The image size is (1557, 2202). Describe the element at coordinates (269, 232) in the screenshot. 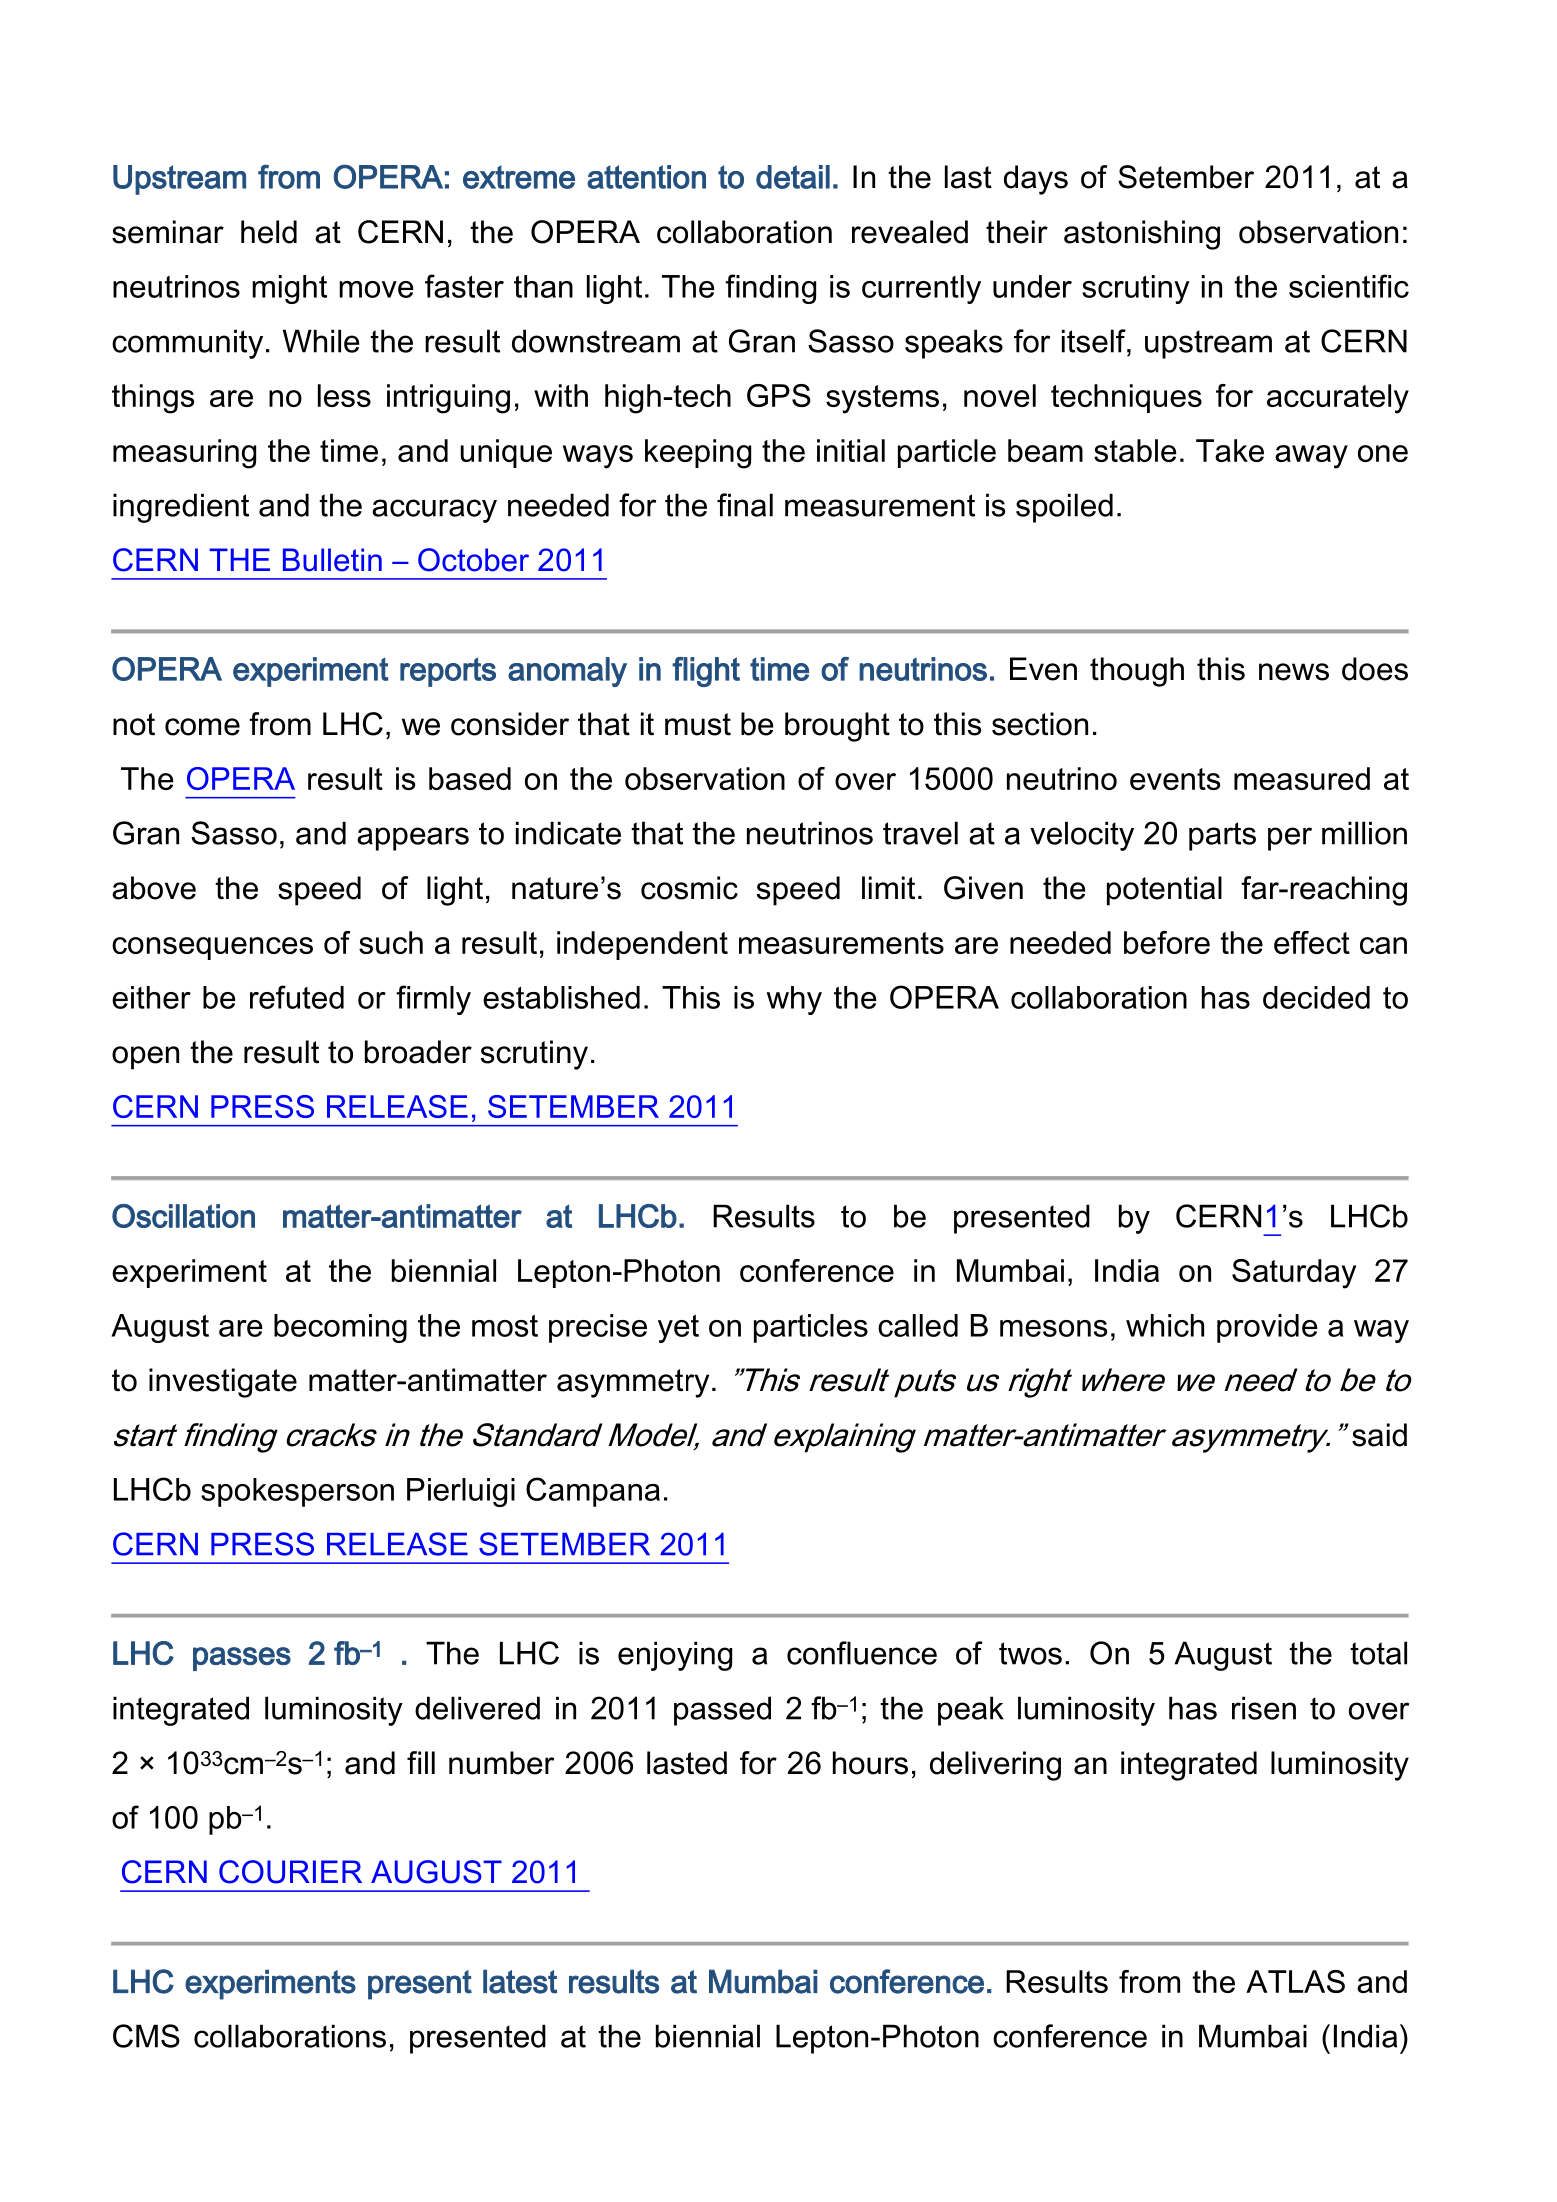

I see `held` at that location.
